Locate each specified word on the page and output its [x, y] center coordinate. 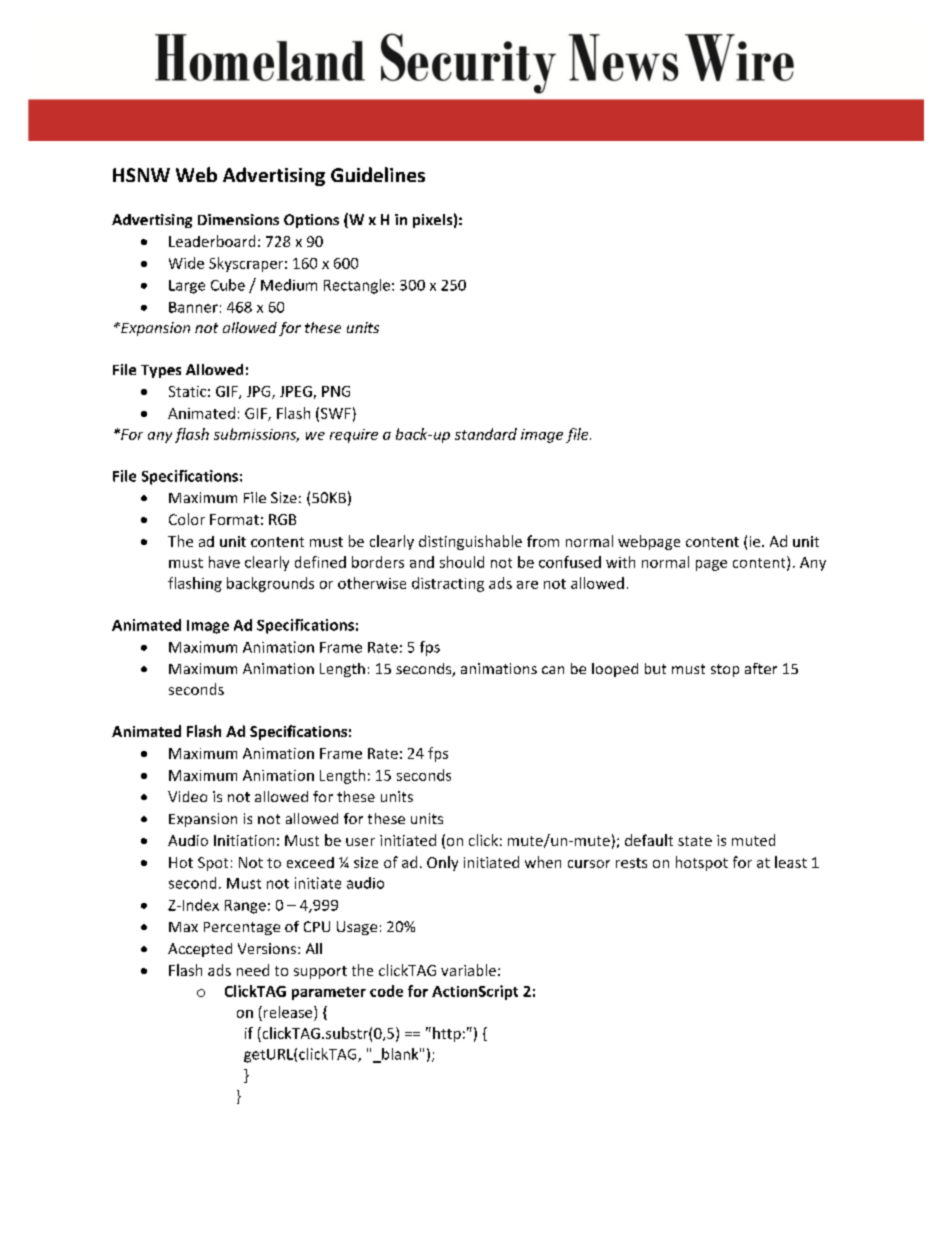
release [289, 1012]
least [791, 862]
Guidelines [378, 174]
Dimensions [238, 219]
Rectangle [357, 286]
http [447, 1034]
